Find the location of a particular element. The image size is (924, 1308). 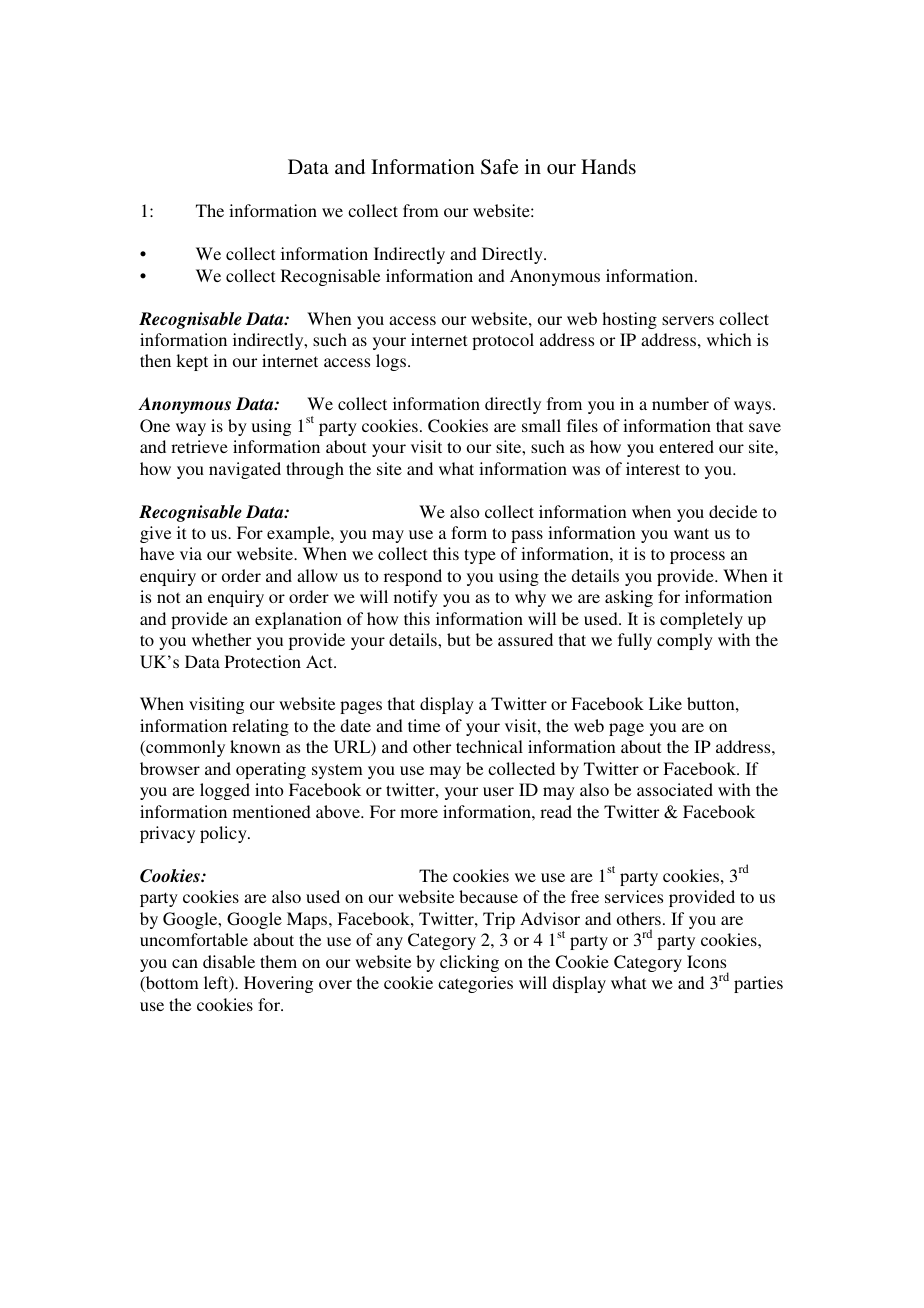

Icons is located at coordinates (706, 961).
